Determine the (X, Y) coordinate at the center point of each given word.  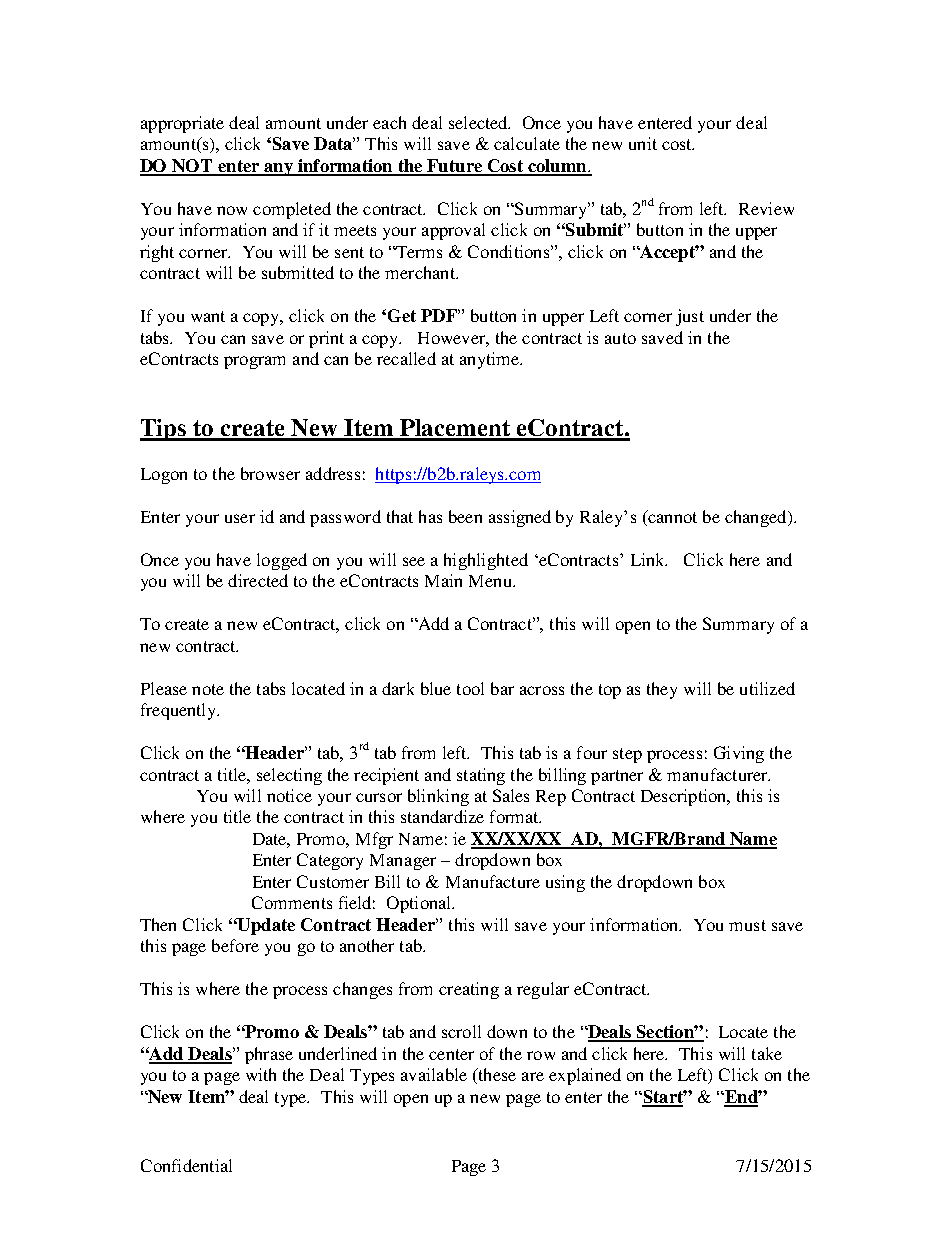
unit (643, 143)
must (747, 925)
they (662, 690)
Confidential (186, 1165)
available (434, 1074)
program (254, 362)
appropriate (182, 124)
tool (470, 688)
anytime (490, 360)
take (767, 1053)
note (208, 689)
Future (454, 167)
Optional (420, 904)
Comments (292, 902)
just (690, 317)
